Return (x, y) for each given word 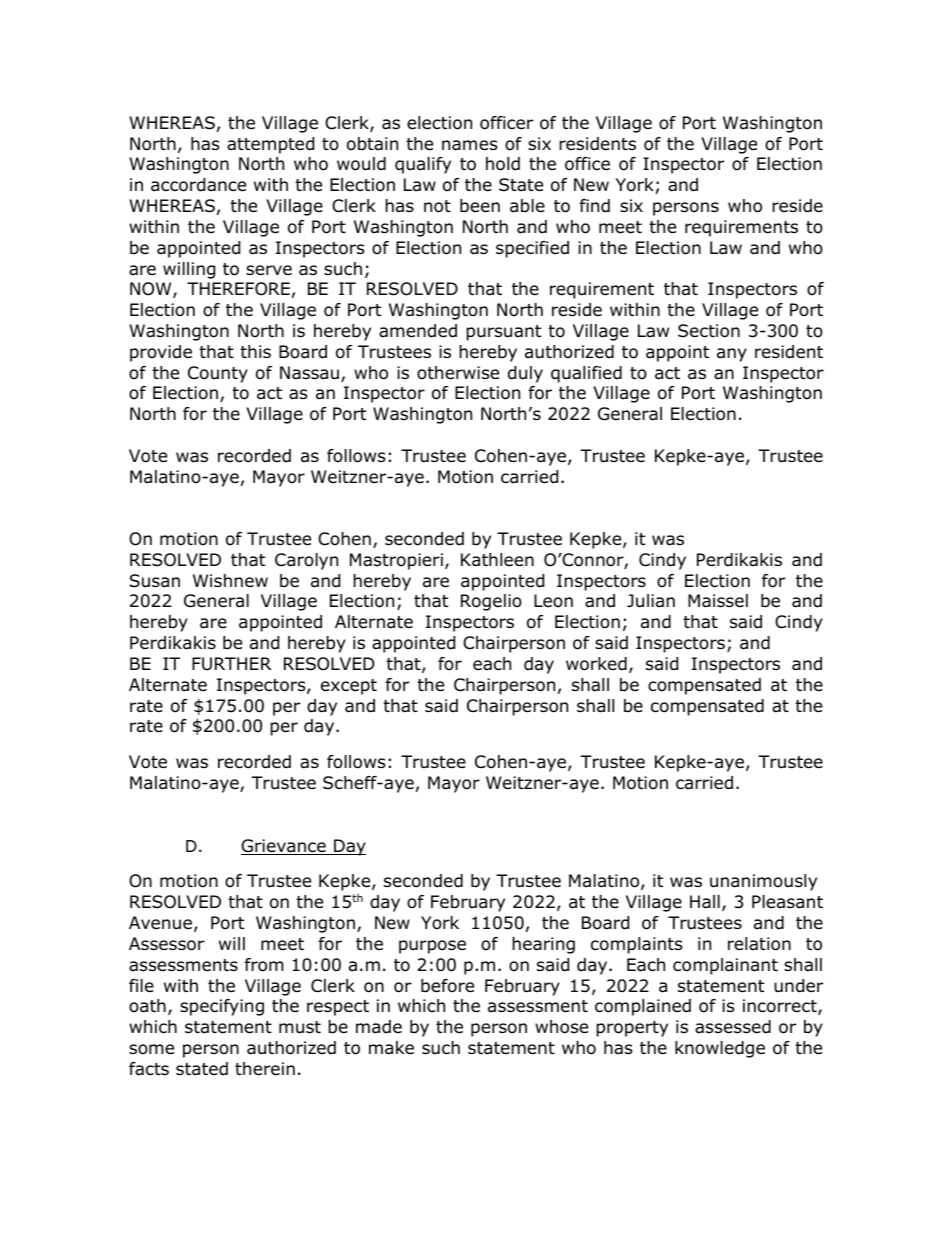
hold (503, 164)
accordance (198, 185)
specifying (222, 1007)
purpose (432, 947)
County (218, 374)
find (595, 206)
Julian (651, 601)
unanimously (763, 882)
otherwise (458, 373)
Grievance (284, 847)
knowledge (720, 1049)
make (391, 1048)
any (732, 355)
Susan (155, 581)
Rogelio (491, 602)
